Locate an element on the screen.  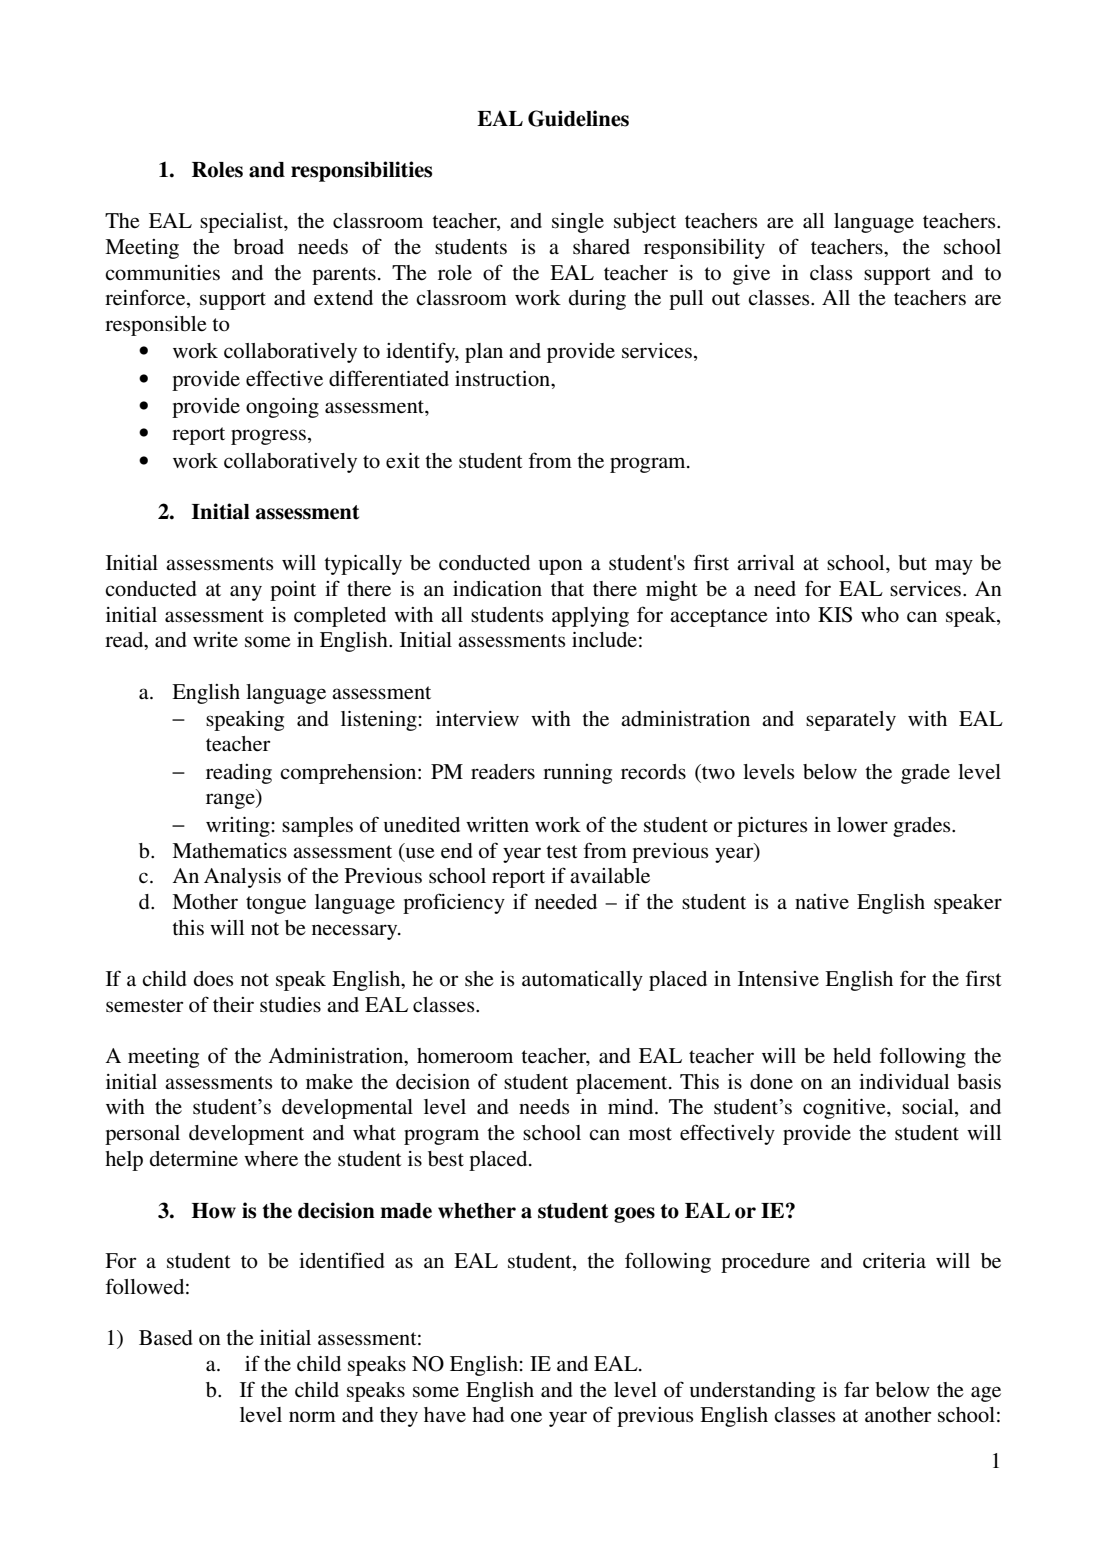
give is located at coordinates (751, 275).
